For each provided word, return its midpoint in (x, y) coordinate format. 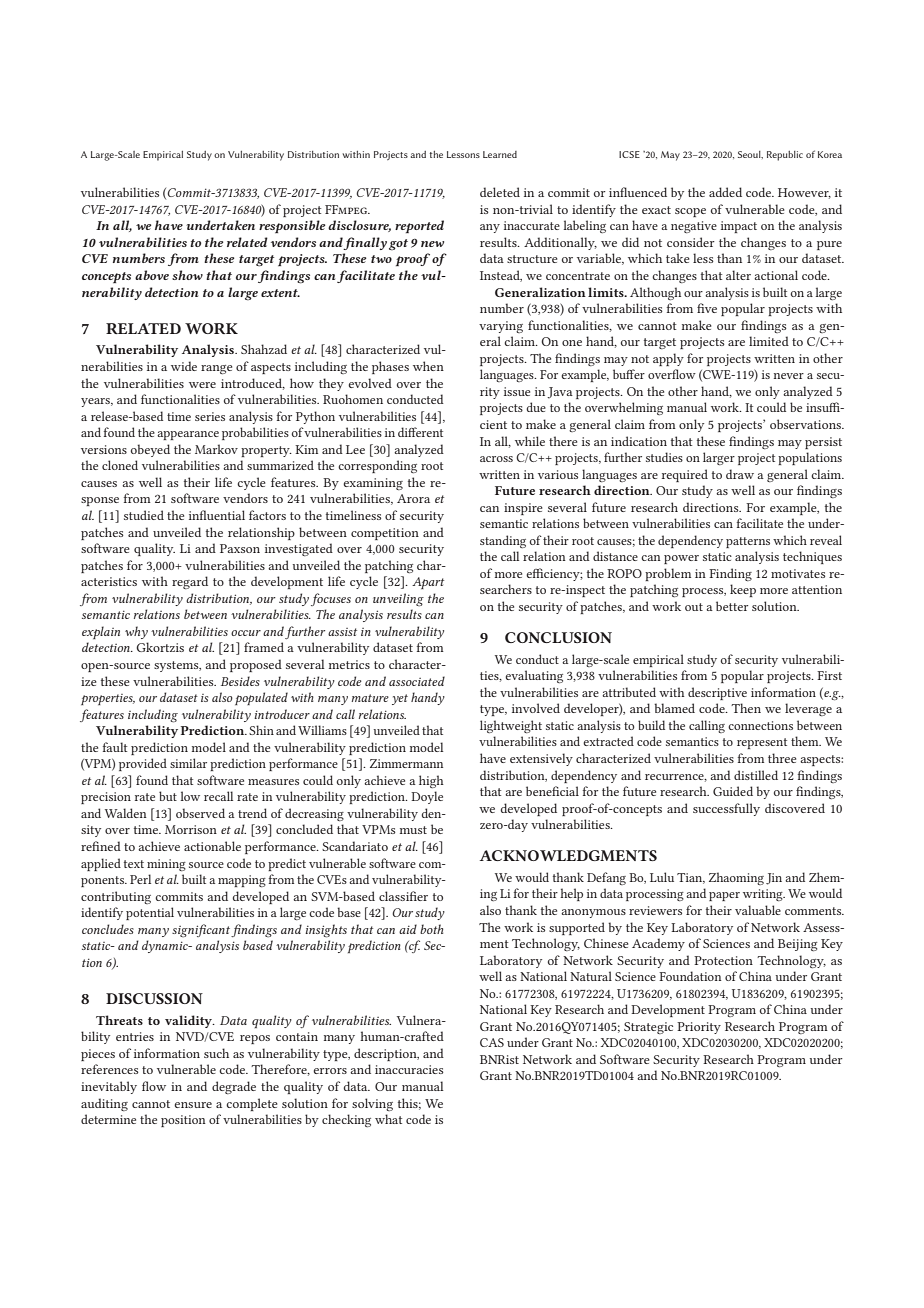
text (134, 864)
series (210, 416)
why (136, 632)
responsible (292, 226)
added (725, 192)
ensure (193, 1105)
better (732, 606)
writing (764, 895)
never (789, 376)
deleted (500, 192)
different (420, 432)
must (413, 830)
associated (417, 681)
